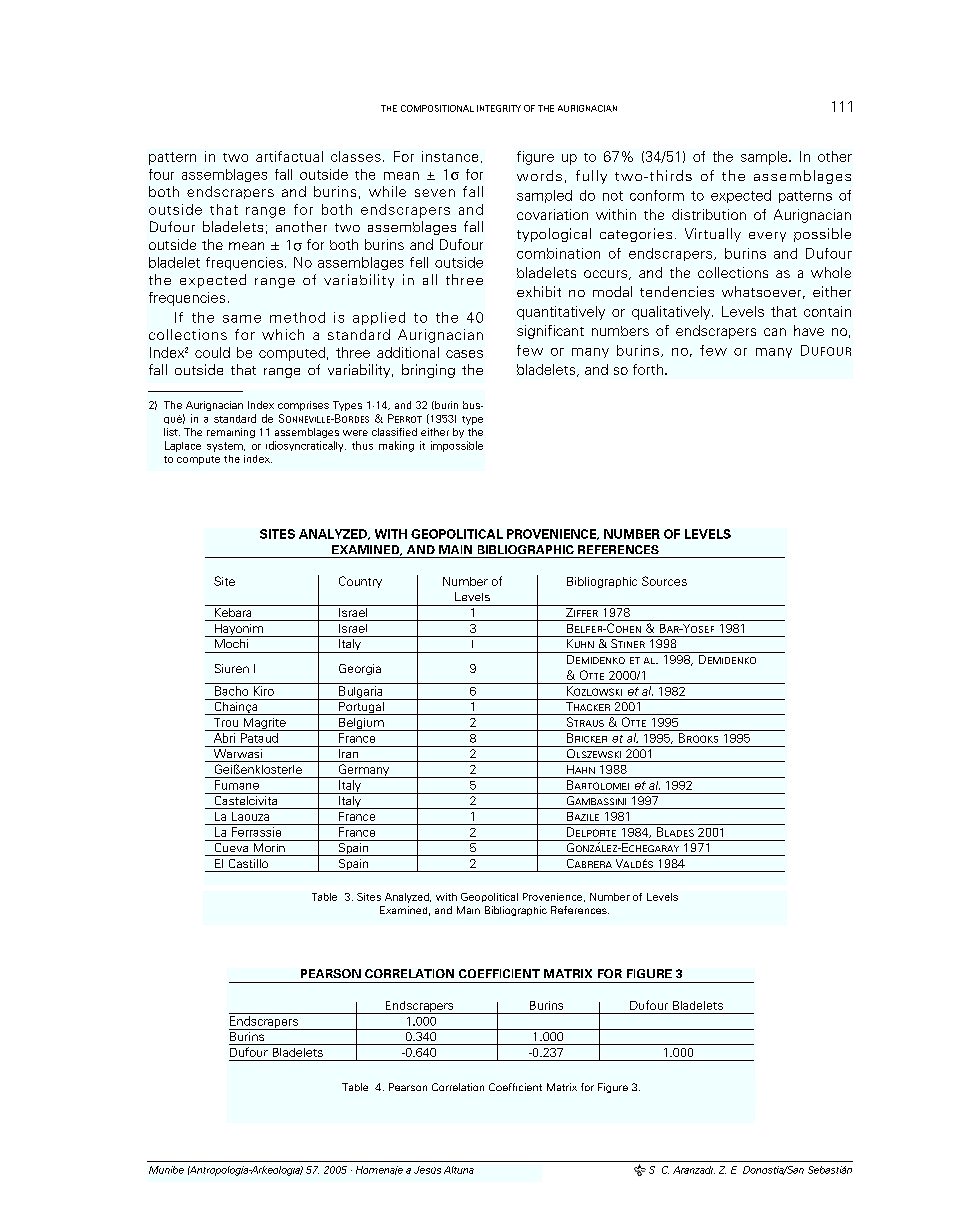 The image size is (975, 1232). I want to click on Sources, so click(664, 581).
